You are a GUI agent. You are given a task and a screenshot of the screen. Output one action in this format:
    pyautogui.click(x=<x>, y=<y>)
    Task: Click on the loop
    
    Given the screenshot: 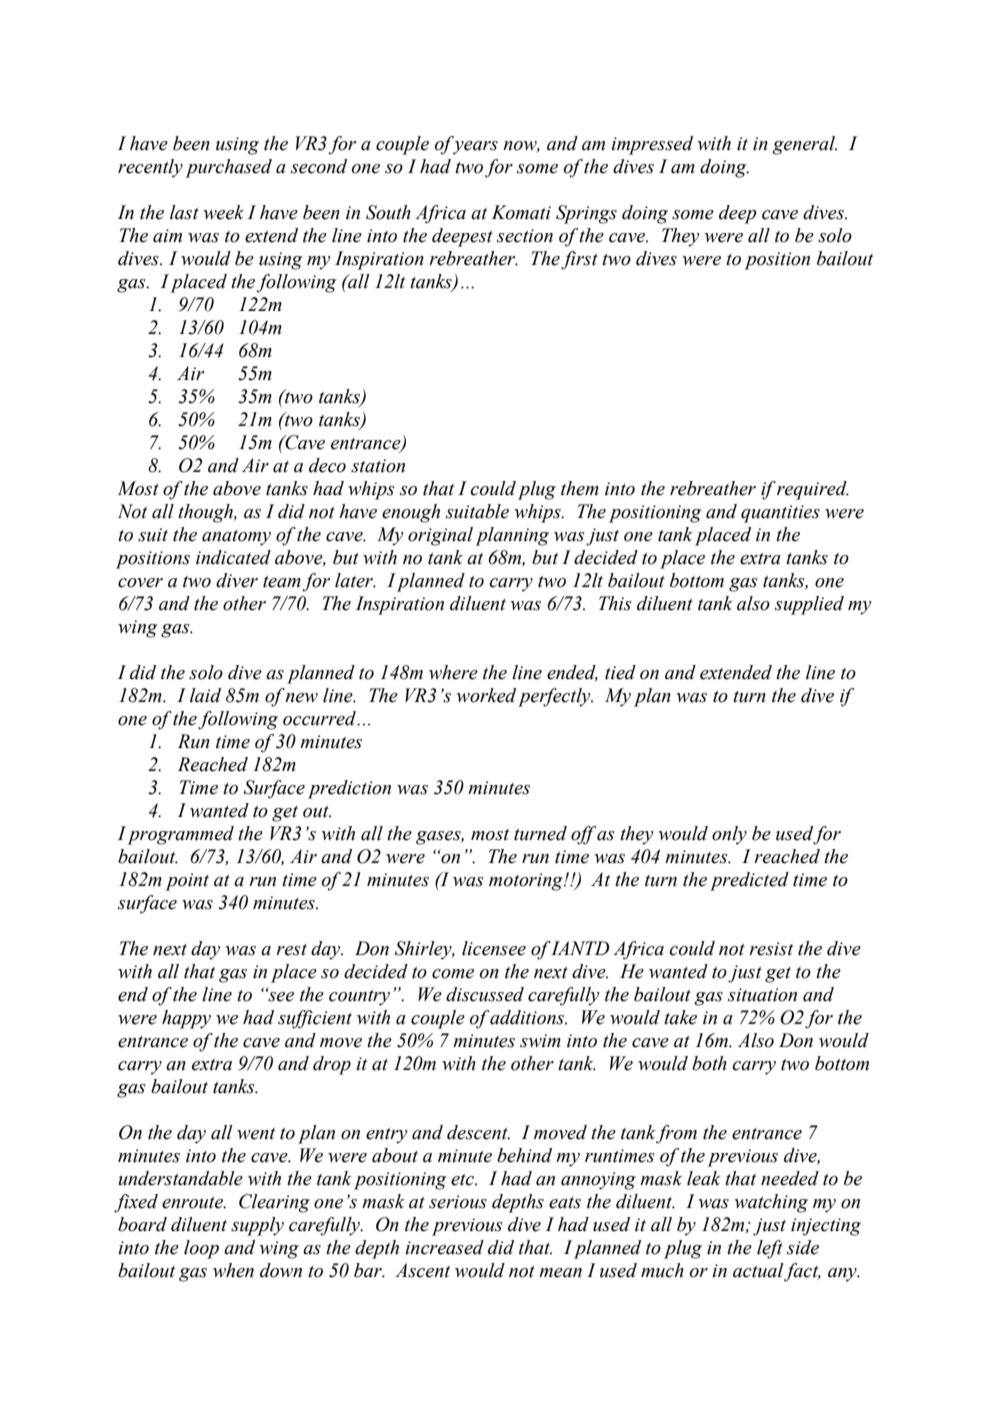 What is the action you would take?
    pyautogui.click(x=201, y=1249)
